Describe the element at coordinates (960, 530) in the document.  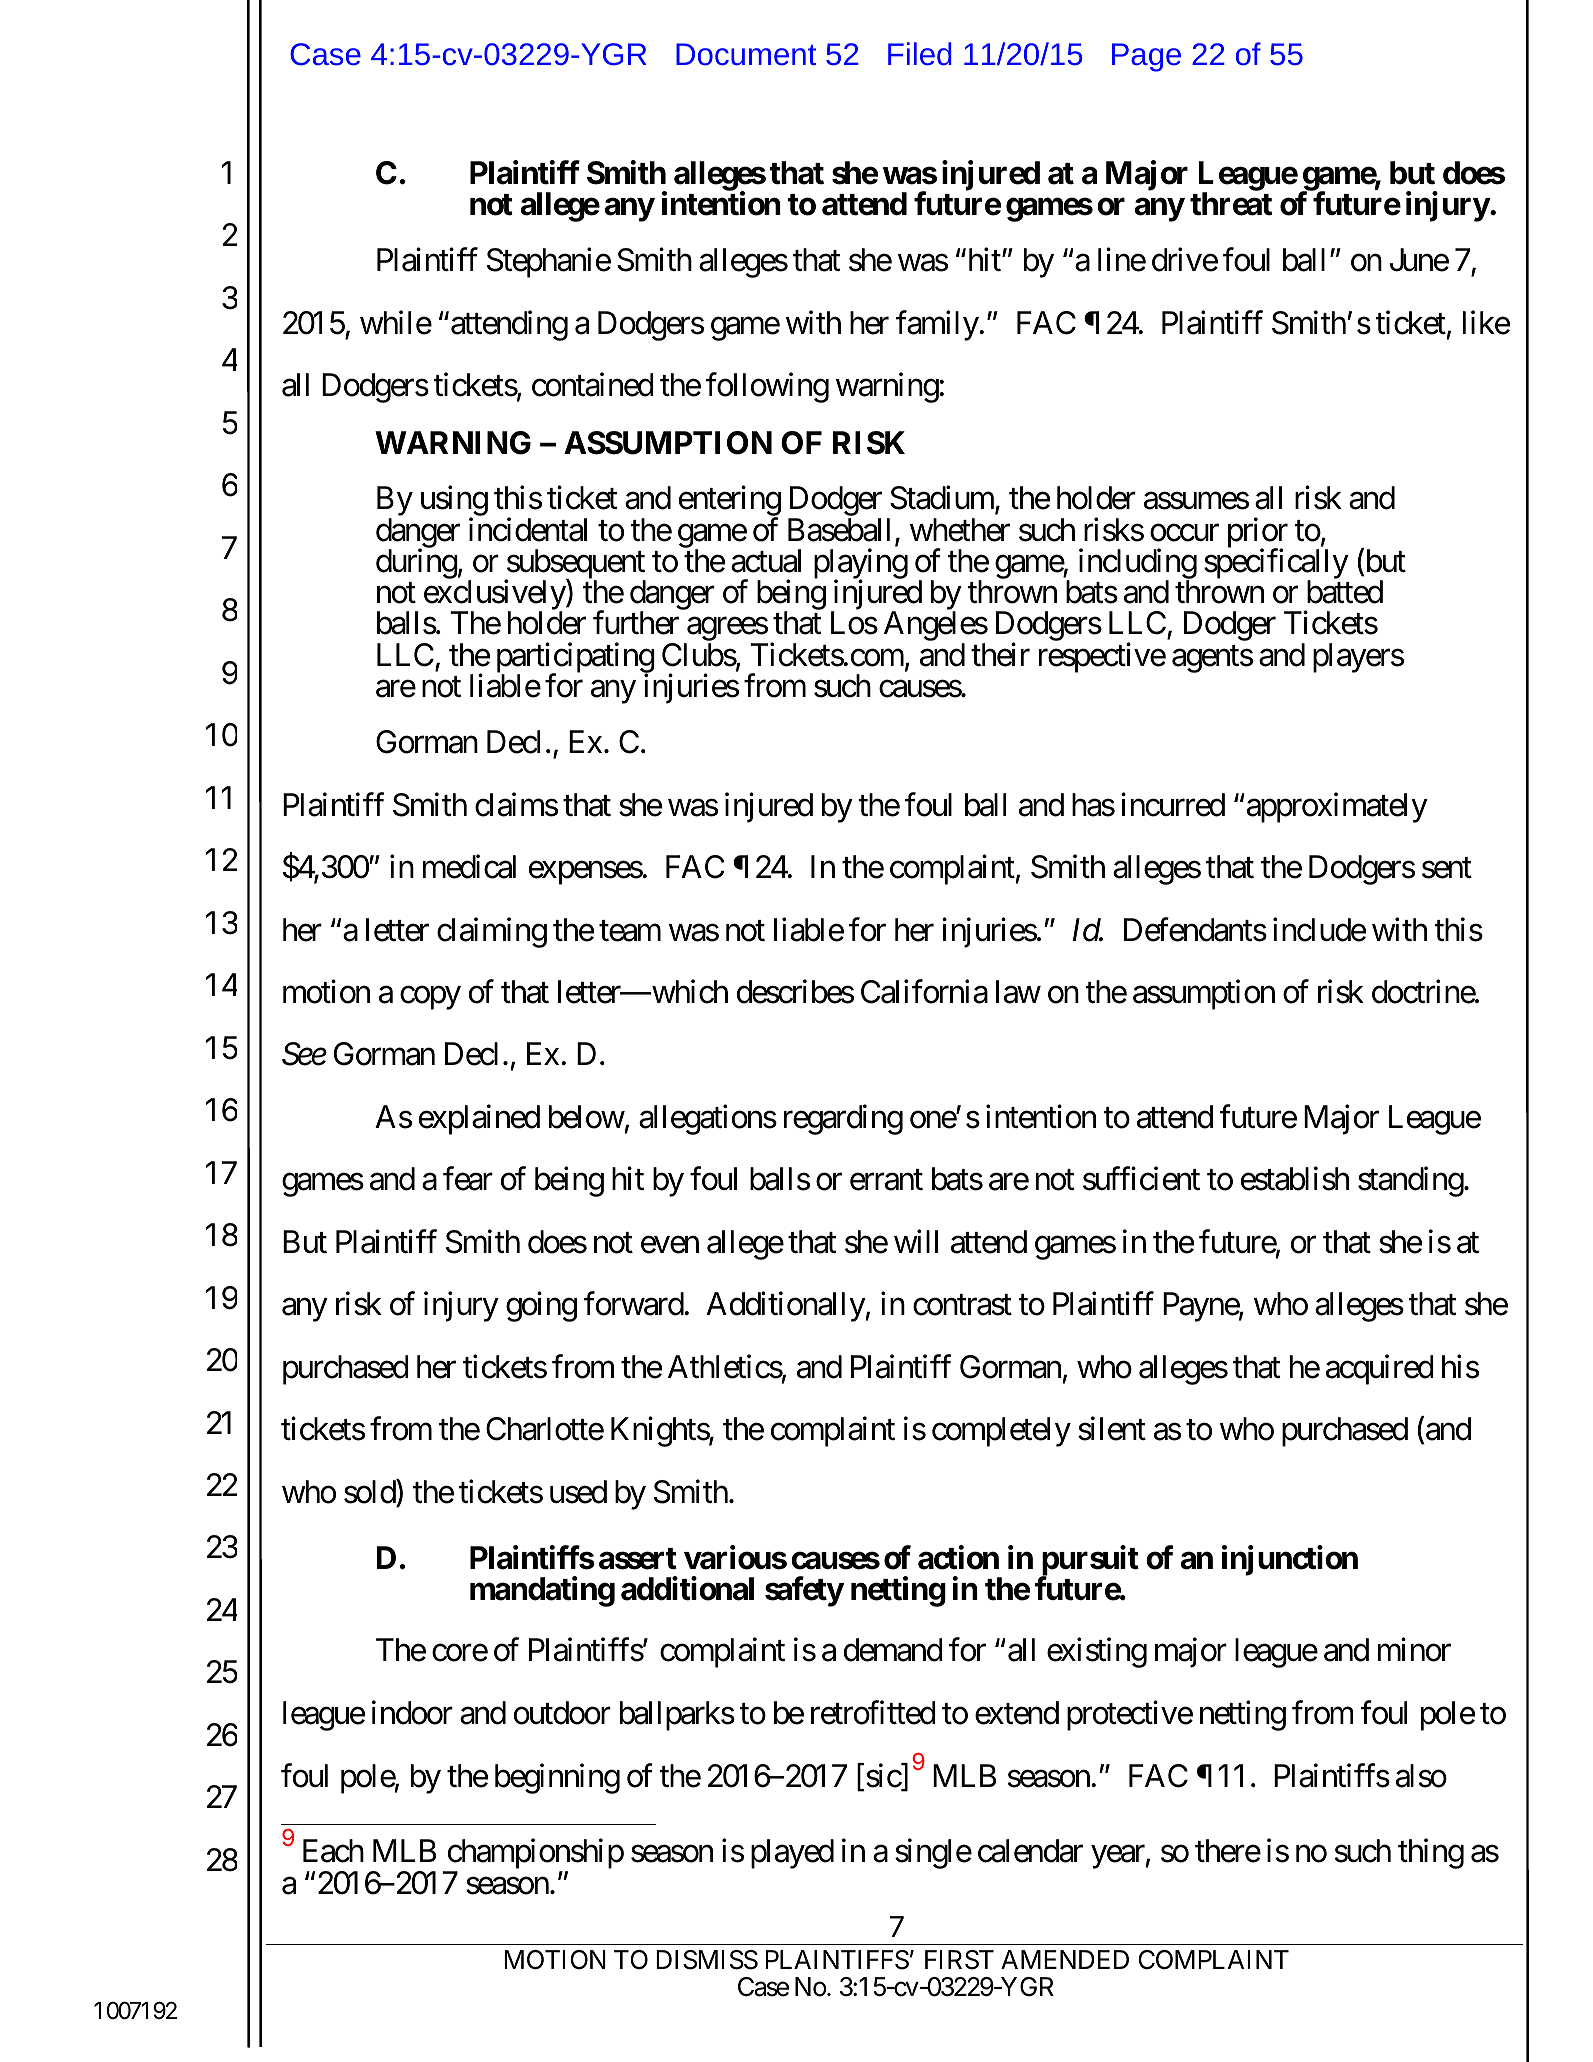
I see `whether` at that location.
